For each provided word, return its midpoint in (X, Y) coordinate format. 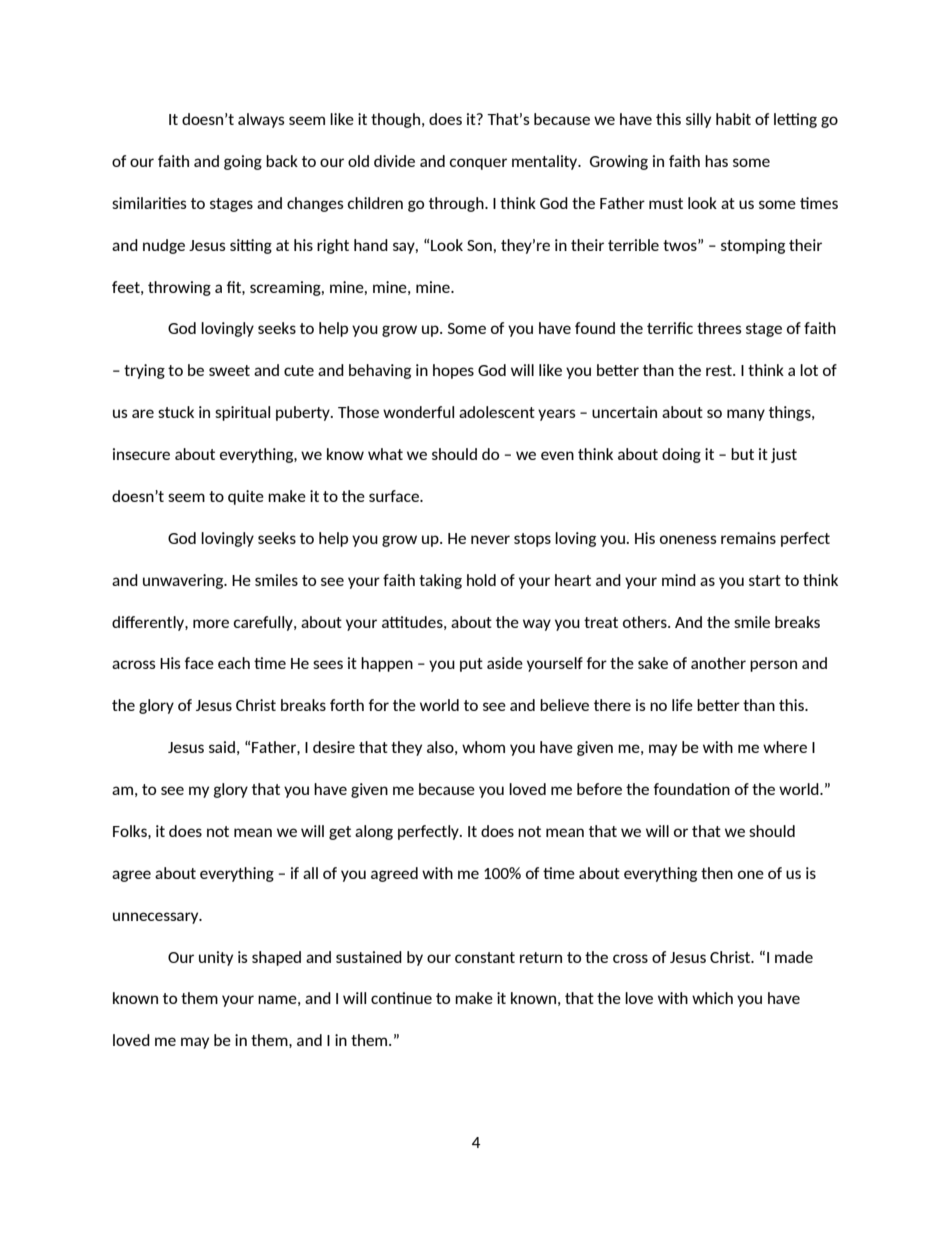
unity (216, 958)
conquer (478, 164)
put (471, 665)
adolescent (497, 412)
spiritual (242, 413)
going (243, 162)
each (234, 663)
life (682, 705)
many (746, 415)
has (716, 161)
